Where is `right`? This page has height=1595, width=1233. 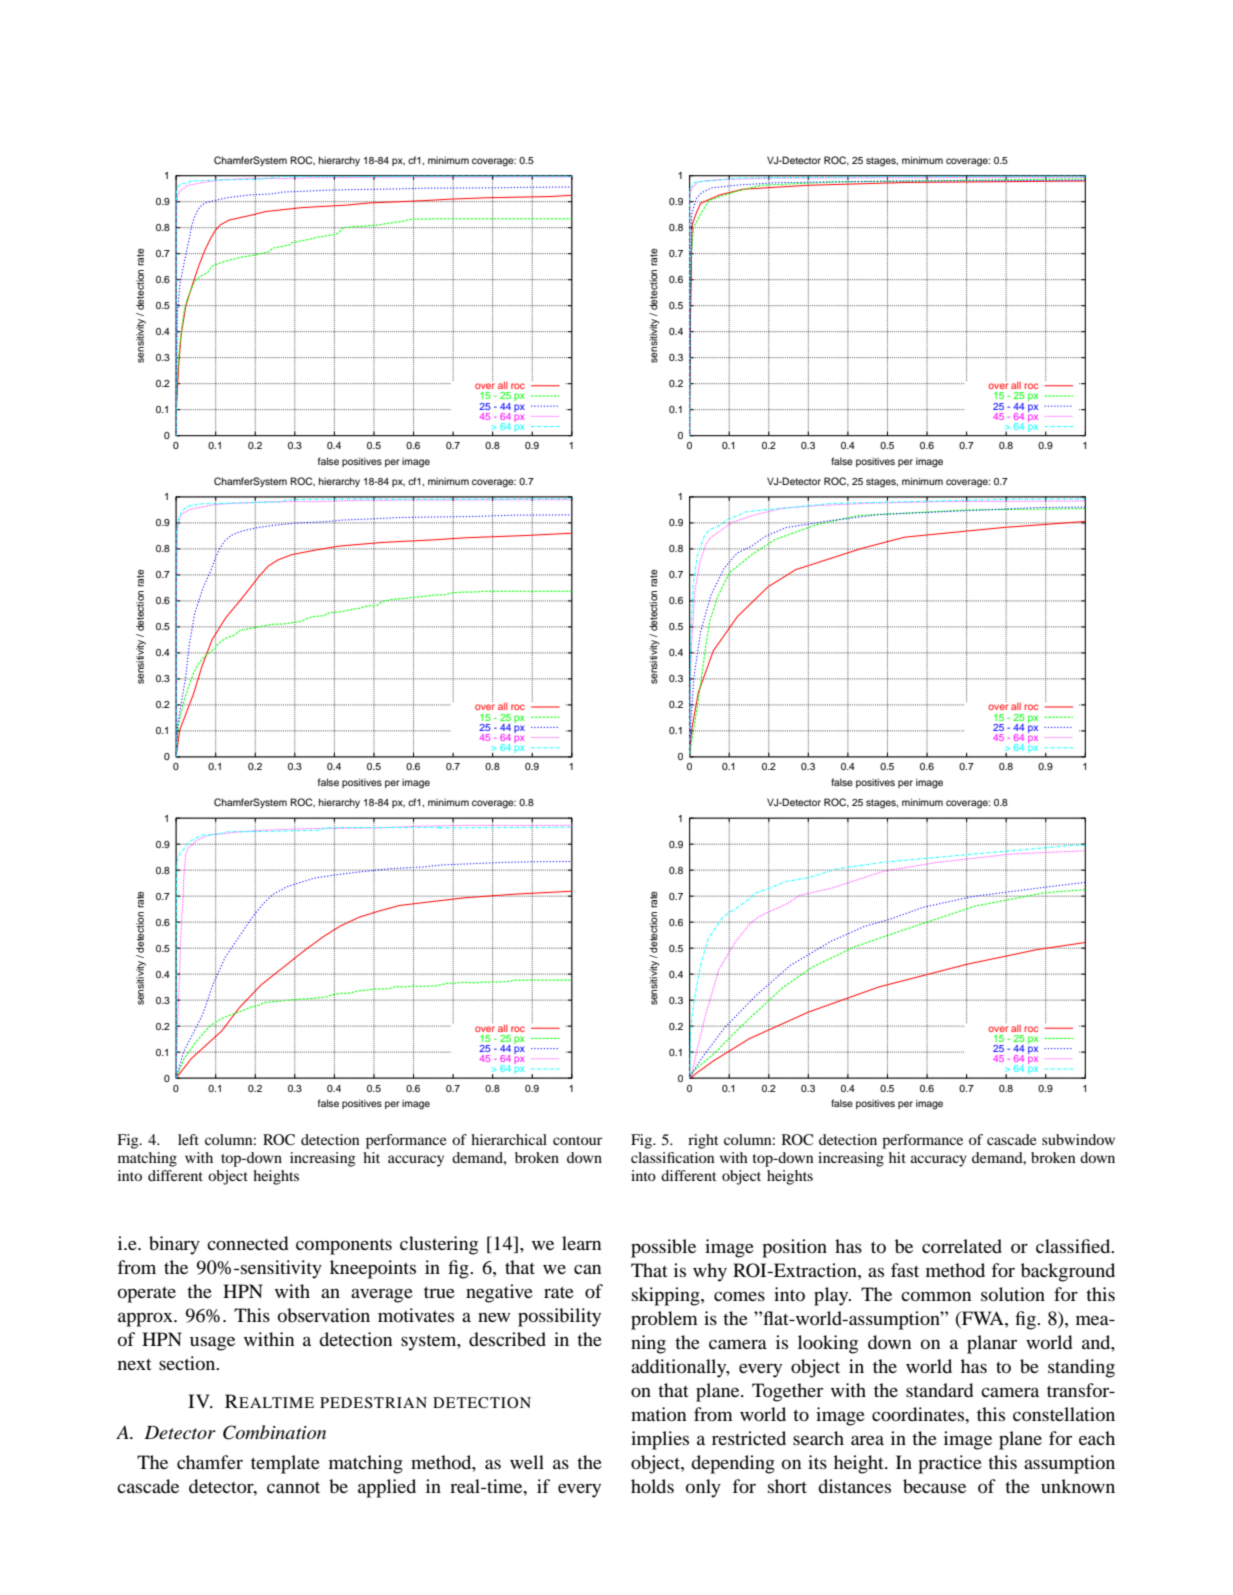 right is located at coordinates (703, 1141).
